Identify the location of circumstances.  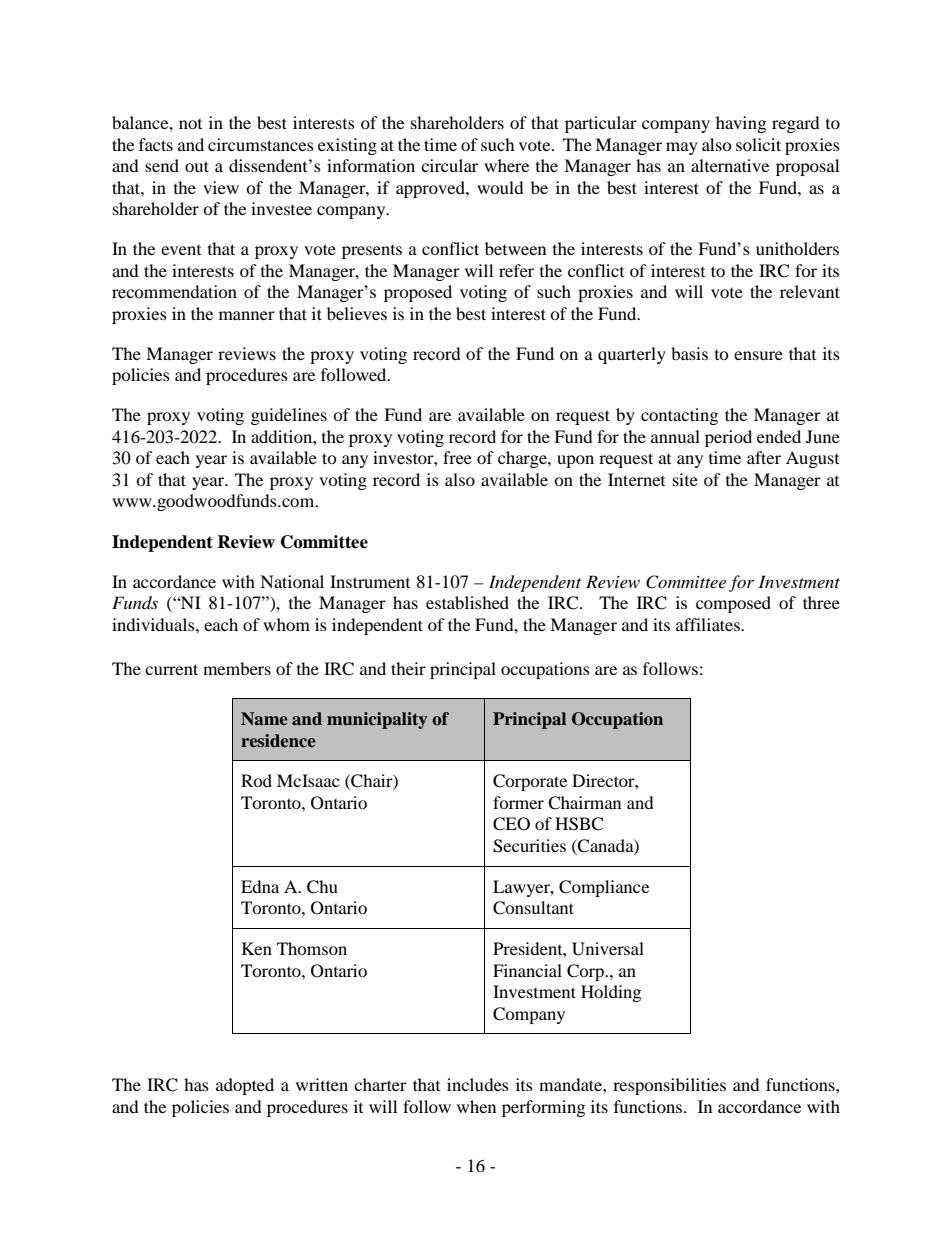
(261, 144).
